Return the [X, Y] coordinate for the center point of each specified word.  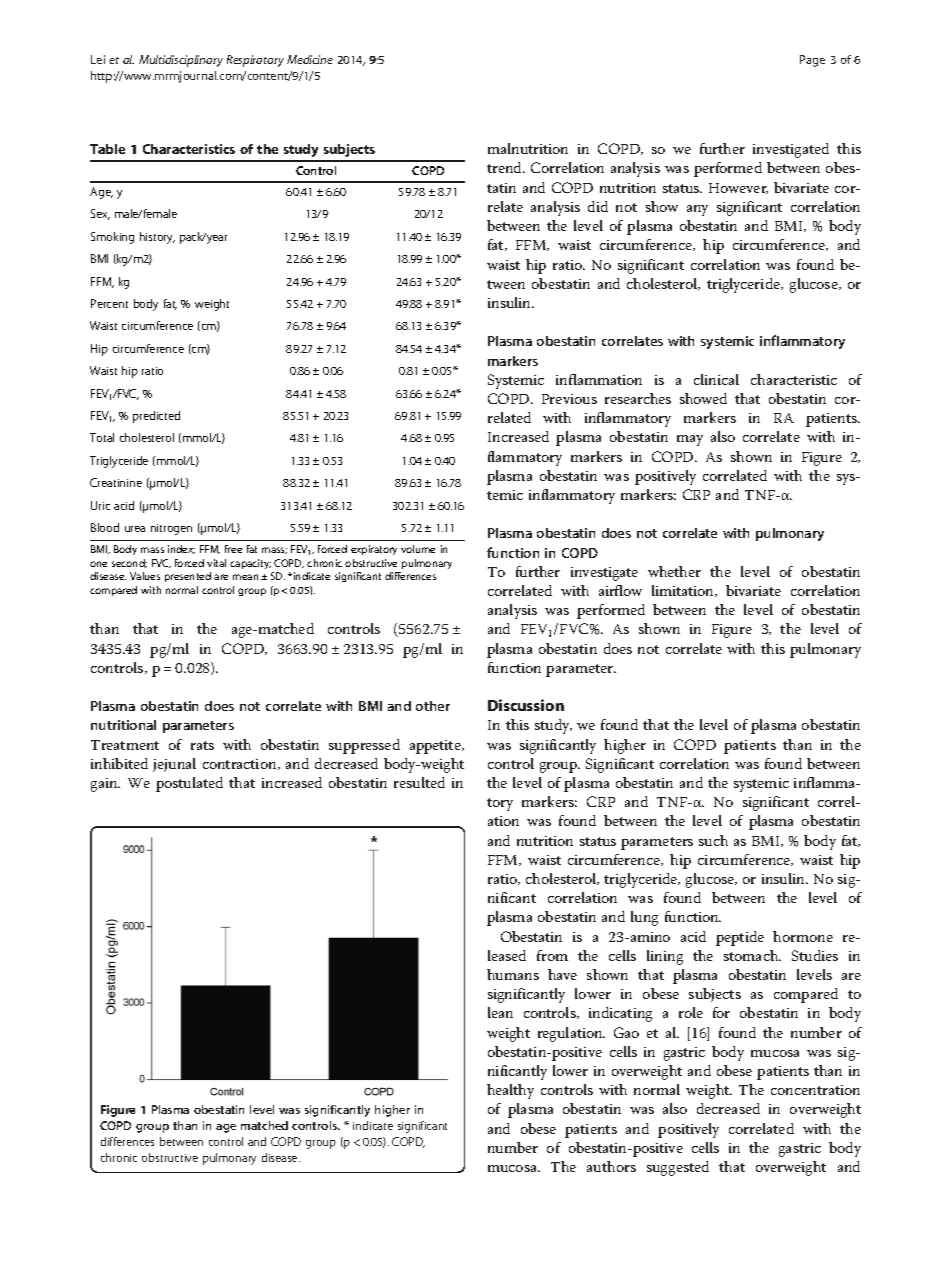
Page [812, 61]
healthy [510, 1091]
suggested [678, 1168]
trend [506, 167]
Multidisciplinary [181, 61]
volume [418, 549]
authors [611, 1166]
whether [674, 571]
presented [188, 577]
